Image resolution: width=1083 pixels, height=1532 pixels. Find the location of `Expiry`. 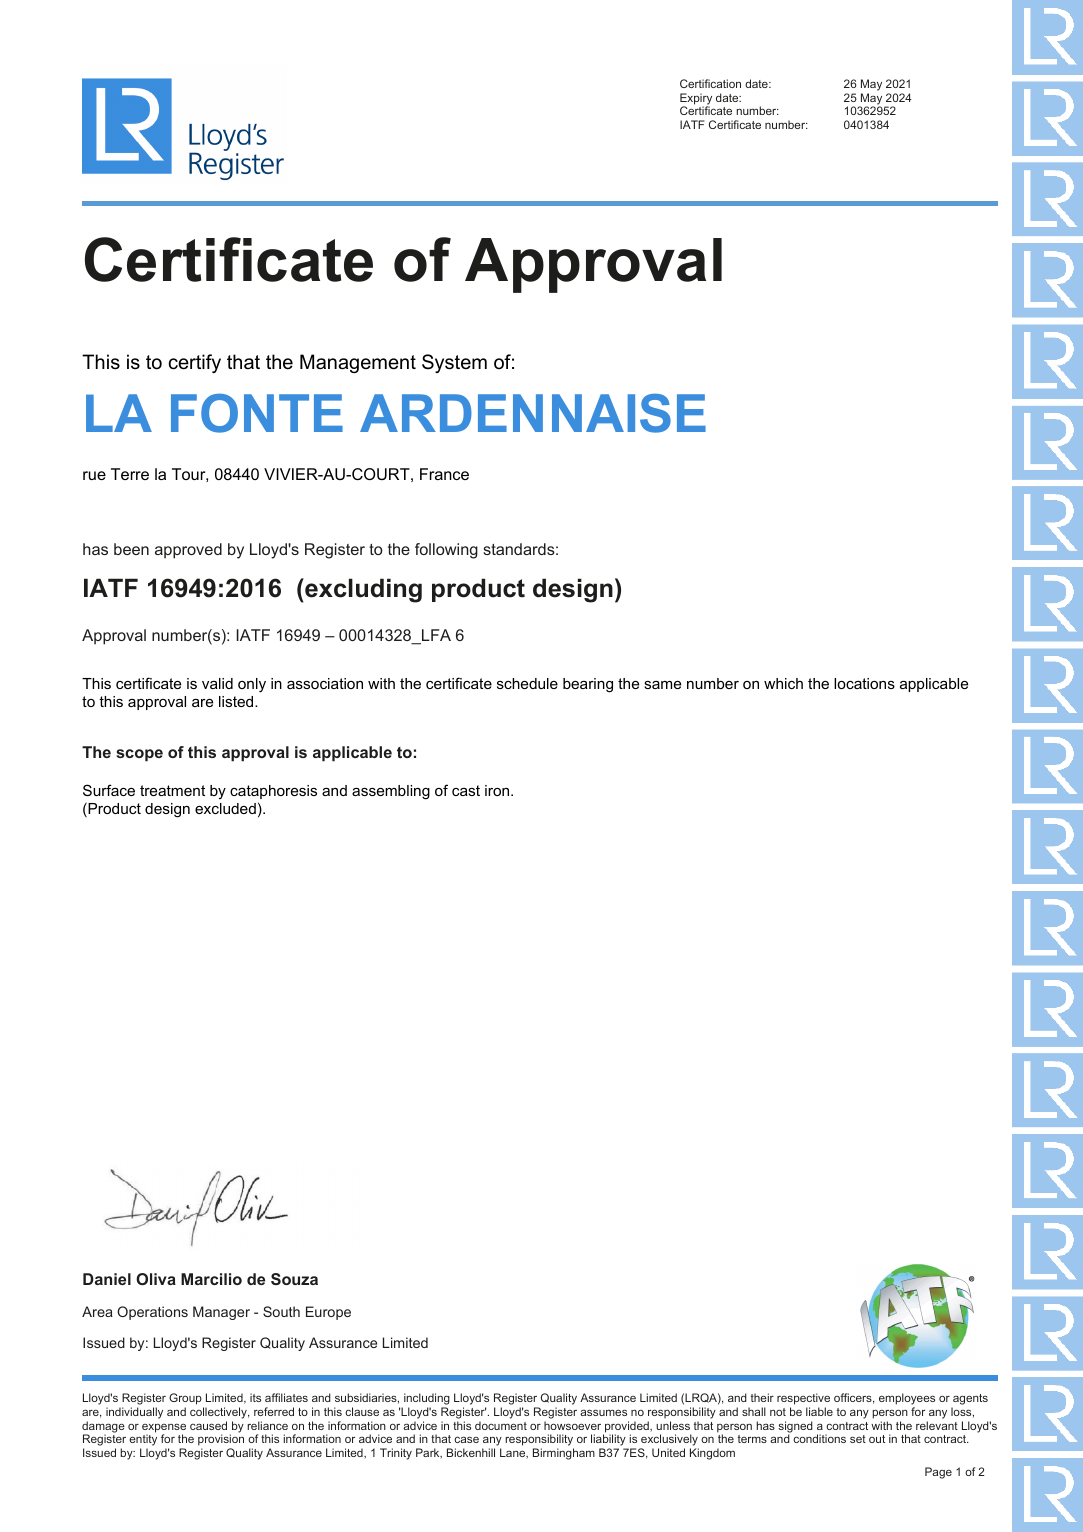

Expiry is located at coordinates (696, 100).
